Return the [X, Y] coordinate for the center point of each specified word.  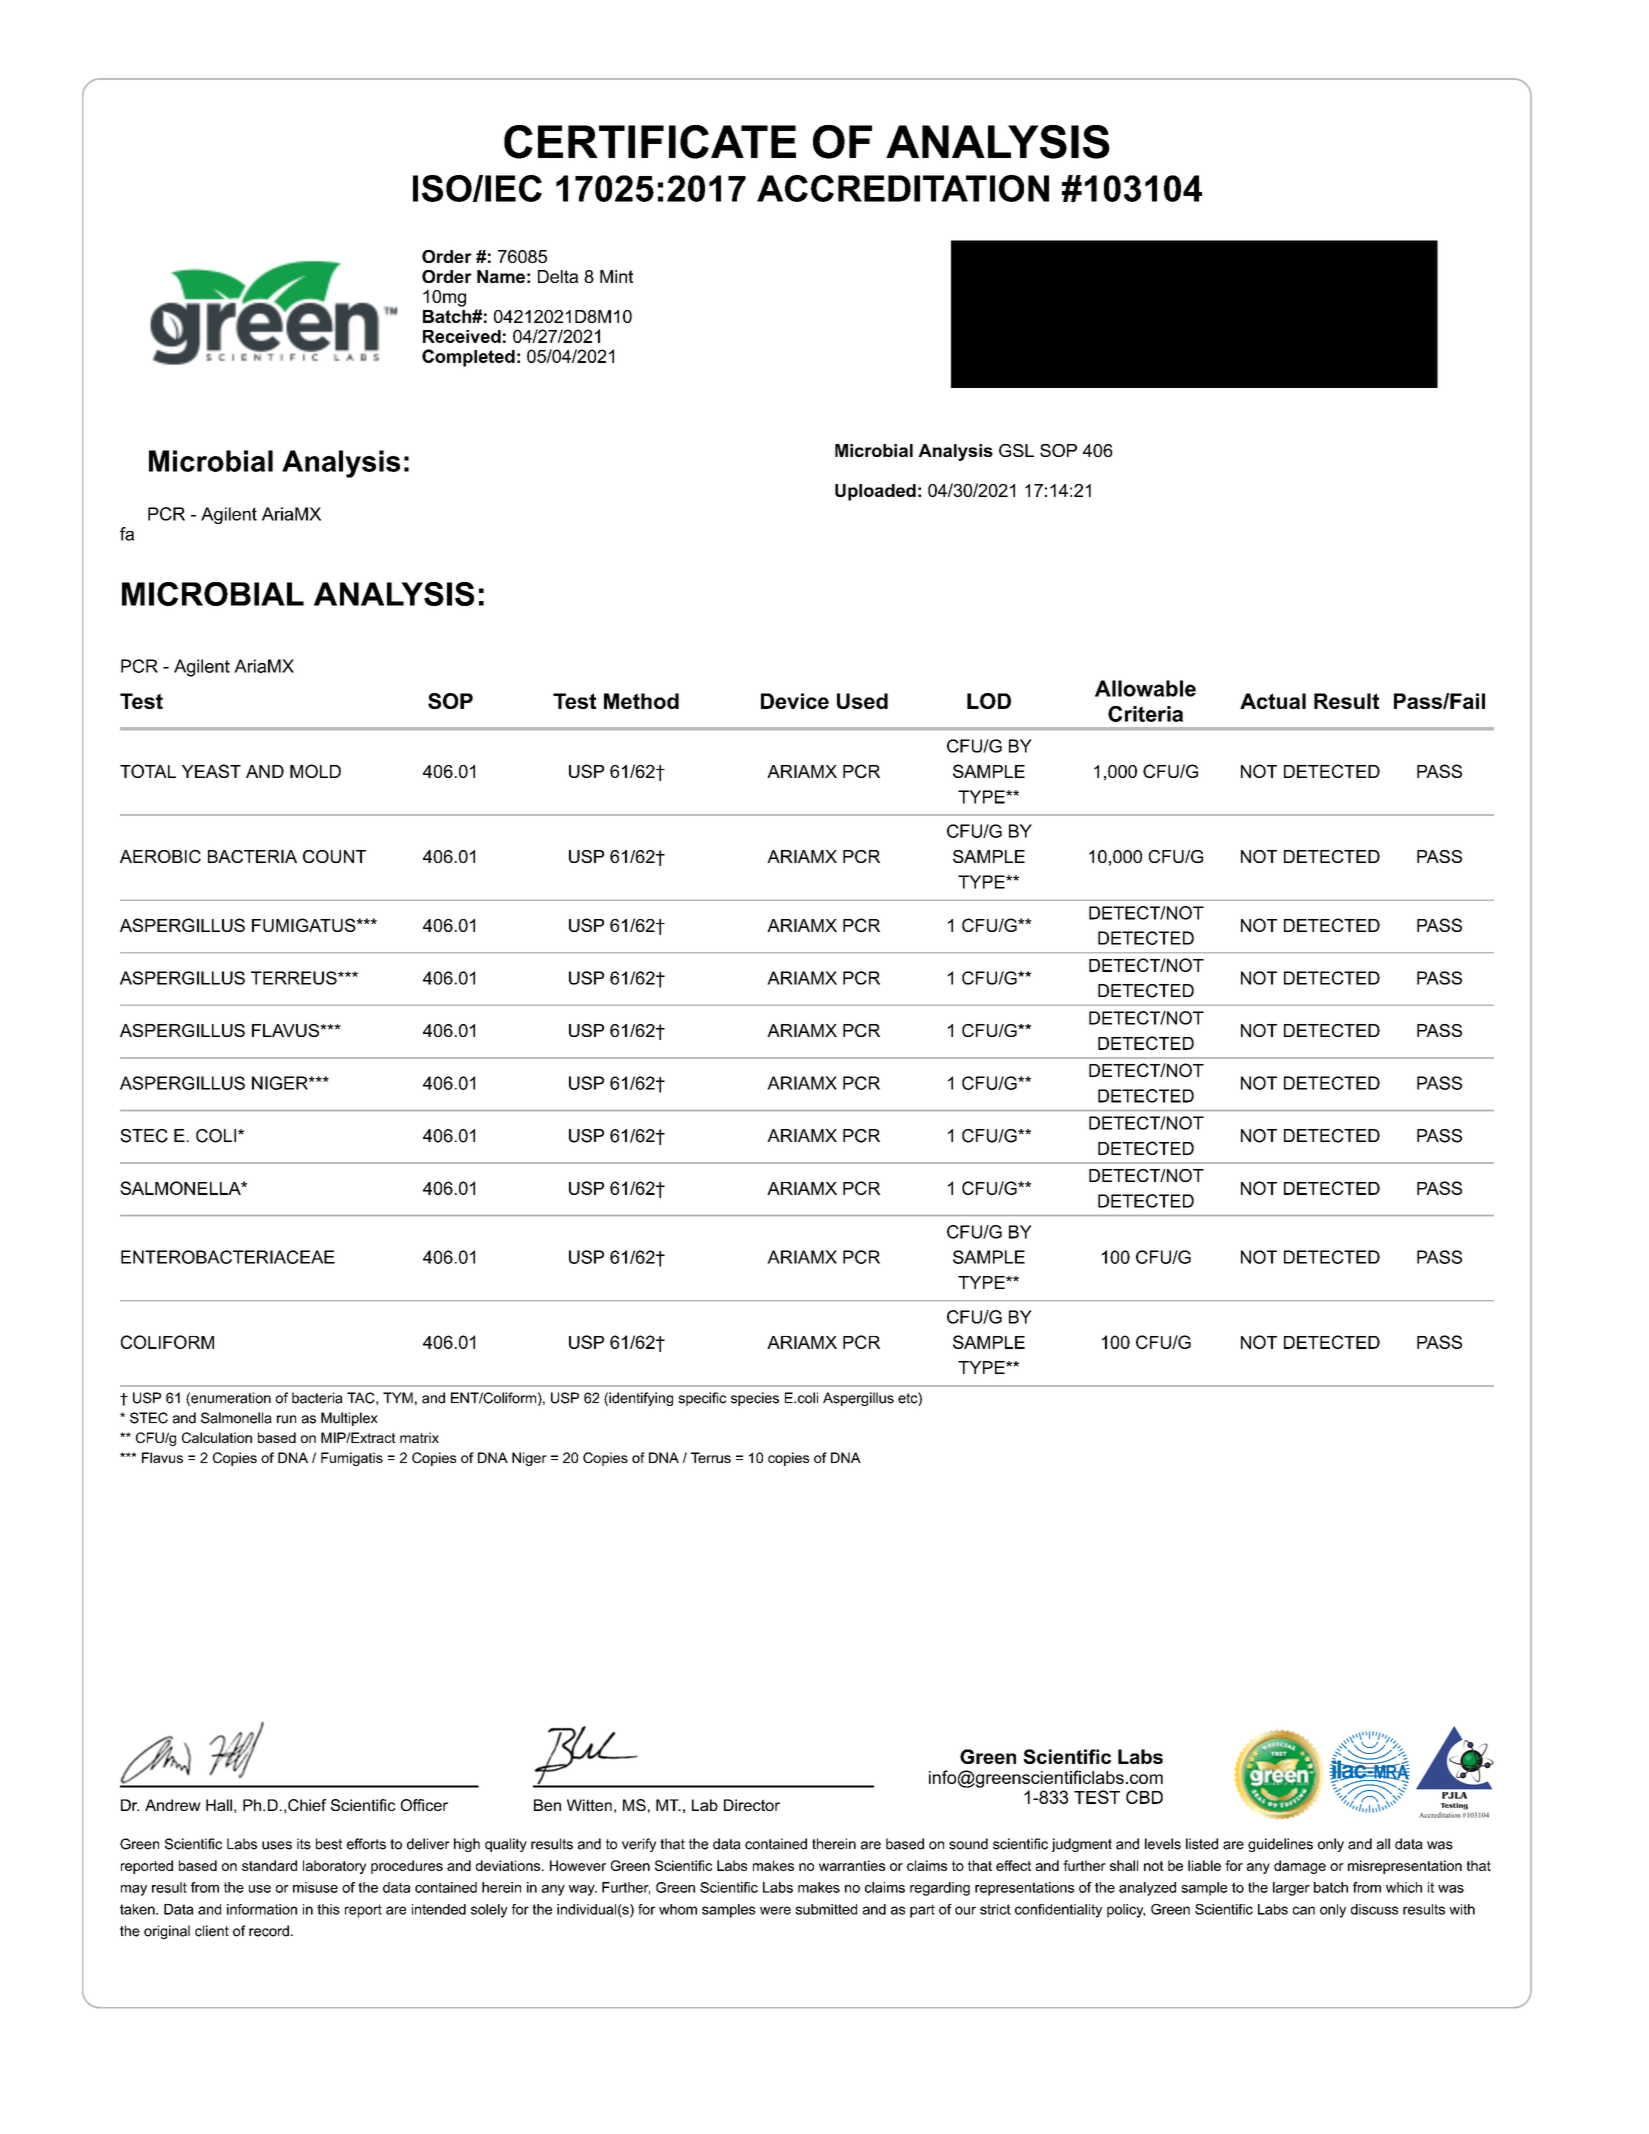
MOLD [315, 771]
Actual [1273, 701]
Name [501, 276]
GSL [1016, 450]
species [755, 1399]
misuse [315, 1887]
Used [862, 701]
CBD [1144, 1797]
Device [795, 701]
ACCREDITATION [903, 188]
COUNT [334, 856]
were [775, 1910]
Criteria [1145, 714]
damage [1300, 1867]
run [286, 1419]
